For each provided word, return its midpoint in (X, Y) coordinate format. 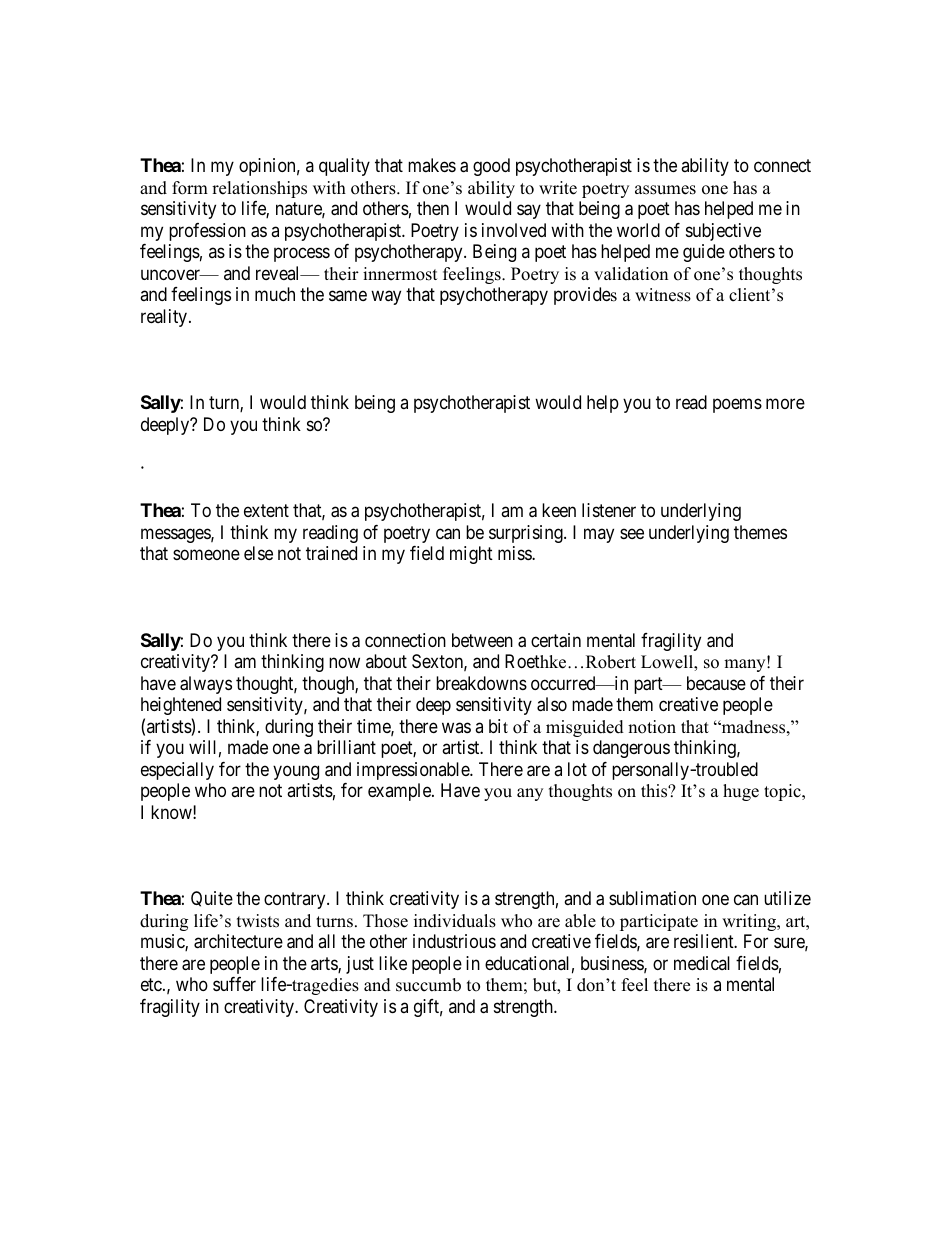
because (716, 683)
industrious (454, 941)
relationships (259, 189)
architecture (238, 941)
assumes (665, 190)
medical (702, 963)
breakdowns (481, 683)
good (491, 167)
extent (266, 510)
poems (737, 406)
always (206, 685)
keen (559, 510)
